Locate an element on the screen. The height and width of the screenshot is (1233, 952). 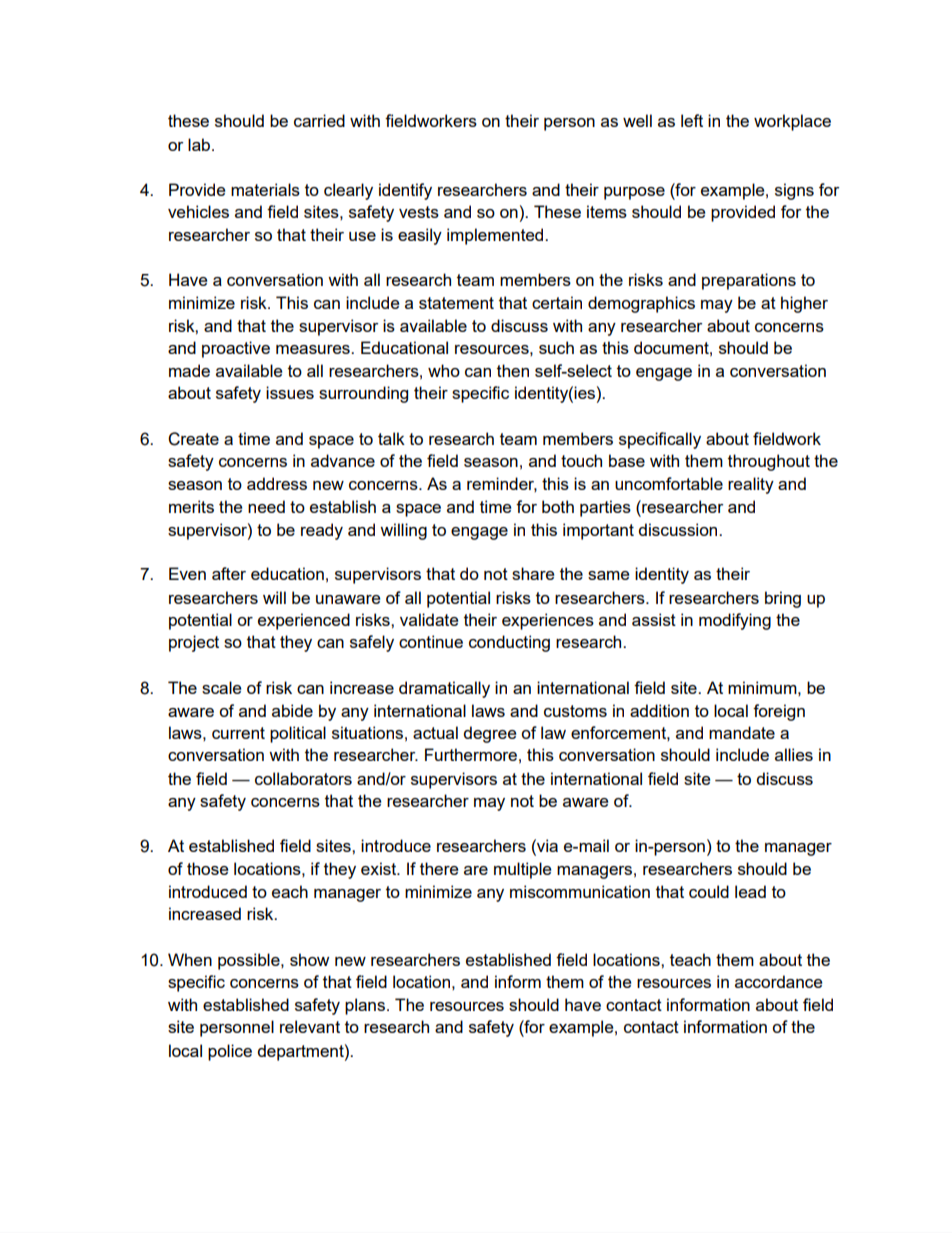
relevant is located at coordinates (310, 1026).
